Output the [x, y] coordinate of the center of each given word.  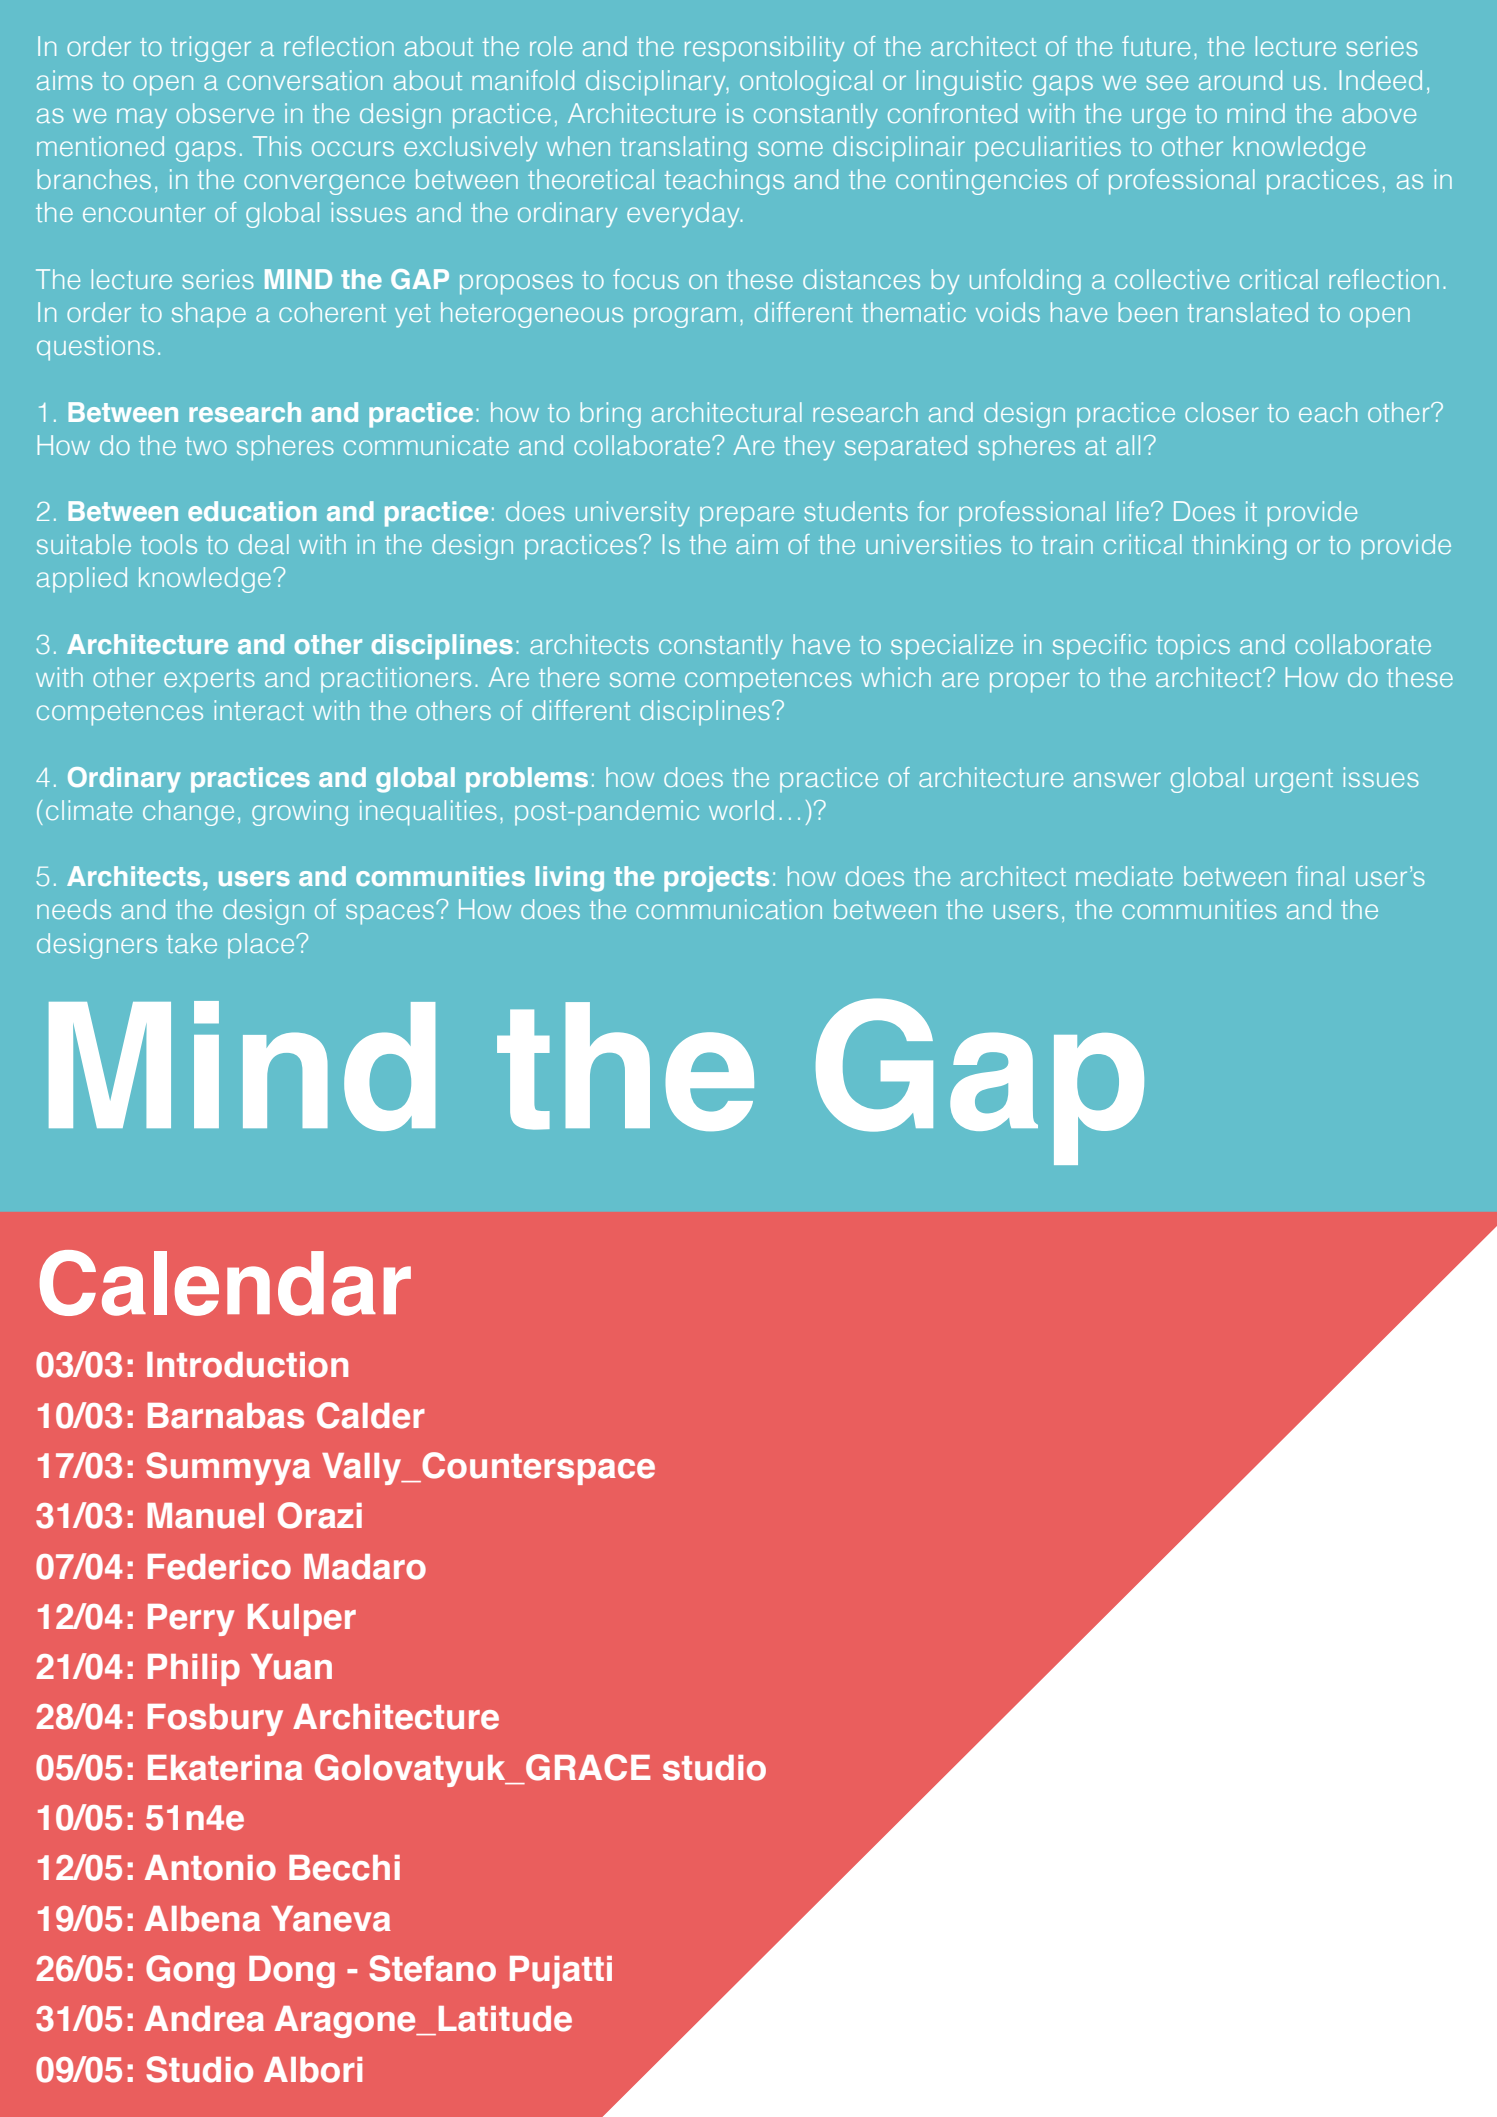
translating [683, 149]
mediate [1124, 876]
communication [729, 909]
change [188, 813]
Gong [190, 1971]
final [1320, 876]
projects [716, 879]
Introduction [247, 1365]
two [206, 446]
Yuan [291, 1667]
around [1240, 80]
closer [1221, 412]
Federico [219, 1567]
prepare [747, 516]
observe [225, 113]
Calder [371, 1415]
